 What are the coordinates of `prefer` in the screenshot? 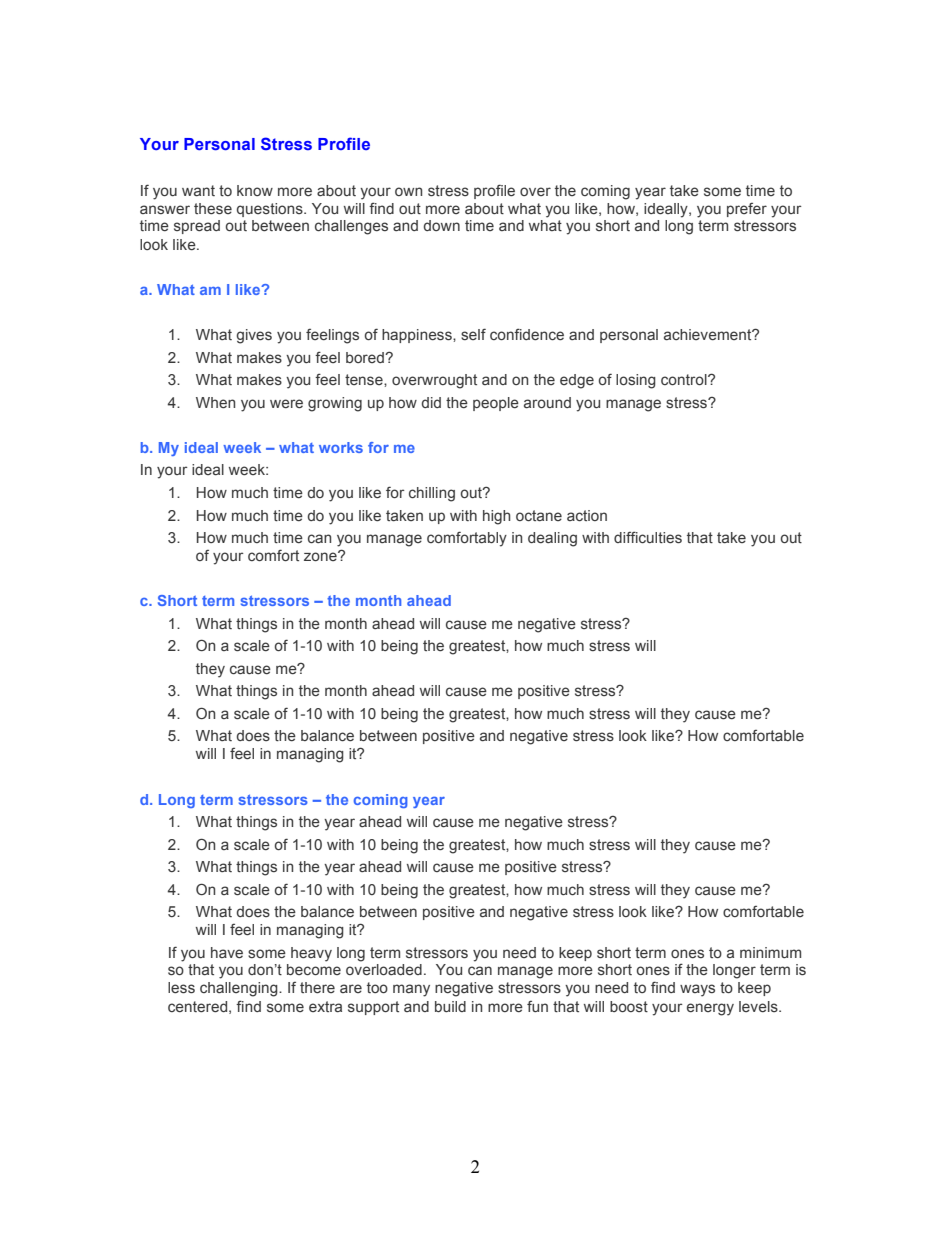 It's located at (747, 210).
